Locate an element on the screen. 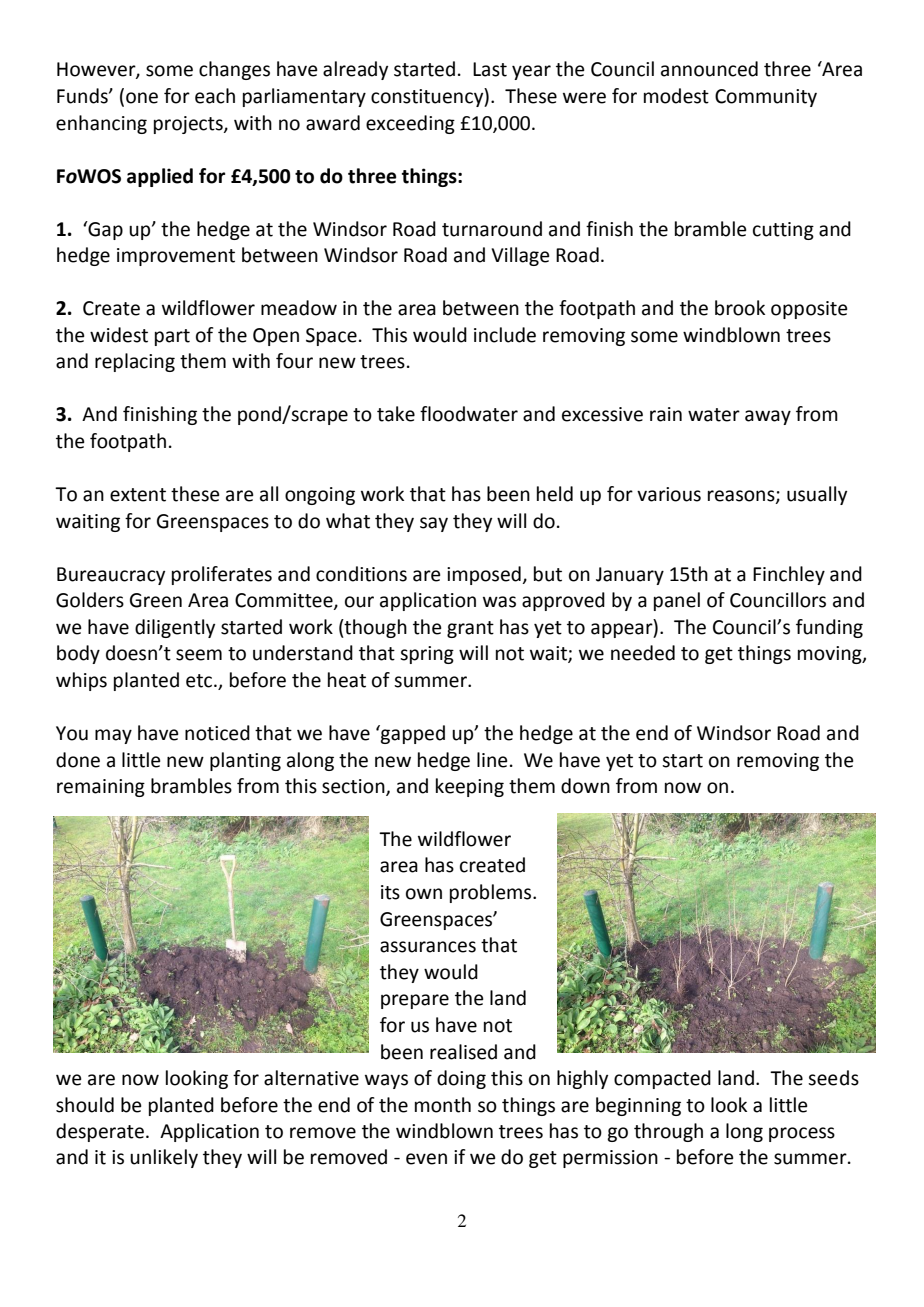 This screenshot has height=1307, width=924. Community is located at coordinates (766, 98).
